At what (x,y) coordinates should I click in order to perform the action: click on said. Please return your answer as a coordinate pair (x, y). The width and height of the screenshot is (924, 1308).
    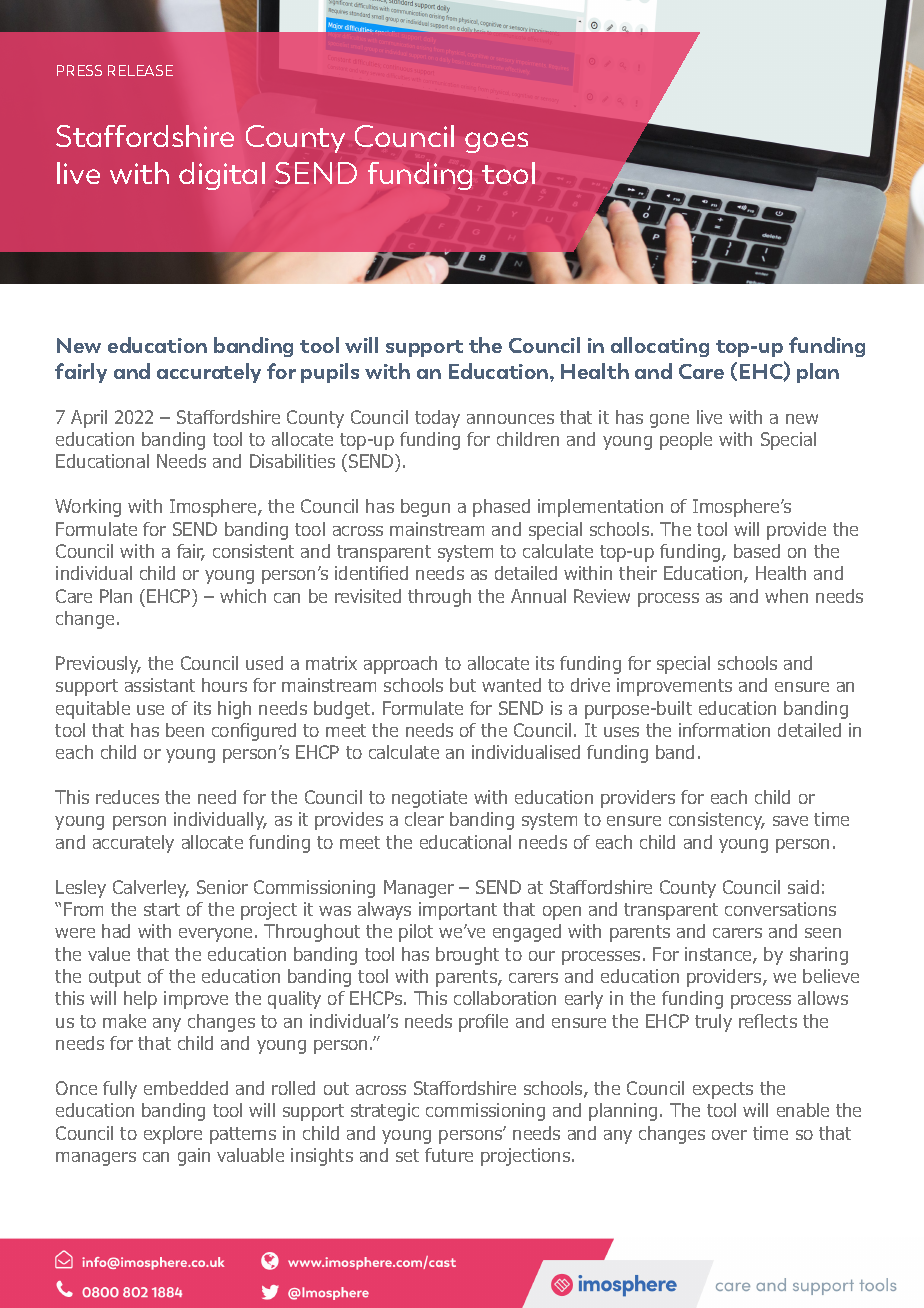
    Looking at the image, I should click on (803, 887).
